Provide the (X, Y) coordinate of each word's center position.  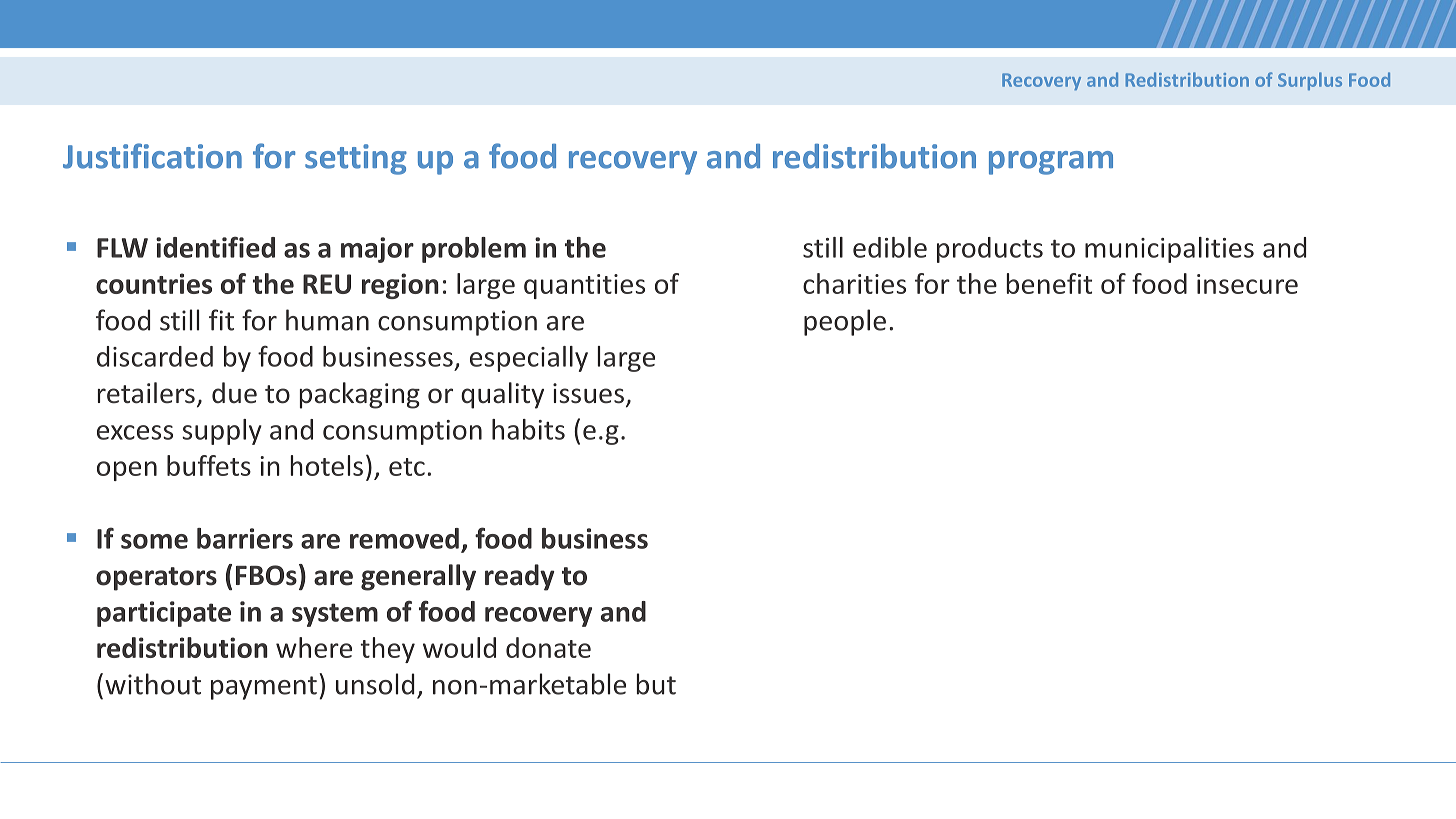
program (1051, 163)
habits (528, 429)
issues (588, 393)
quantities (584, 286)
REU (327, 284)
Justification (152, 156)
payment (264, 688)
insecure (1247, 284)
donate (548, 647)
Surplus (1310, 81)
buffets (209, 465)
